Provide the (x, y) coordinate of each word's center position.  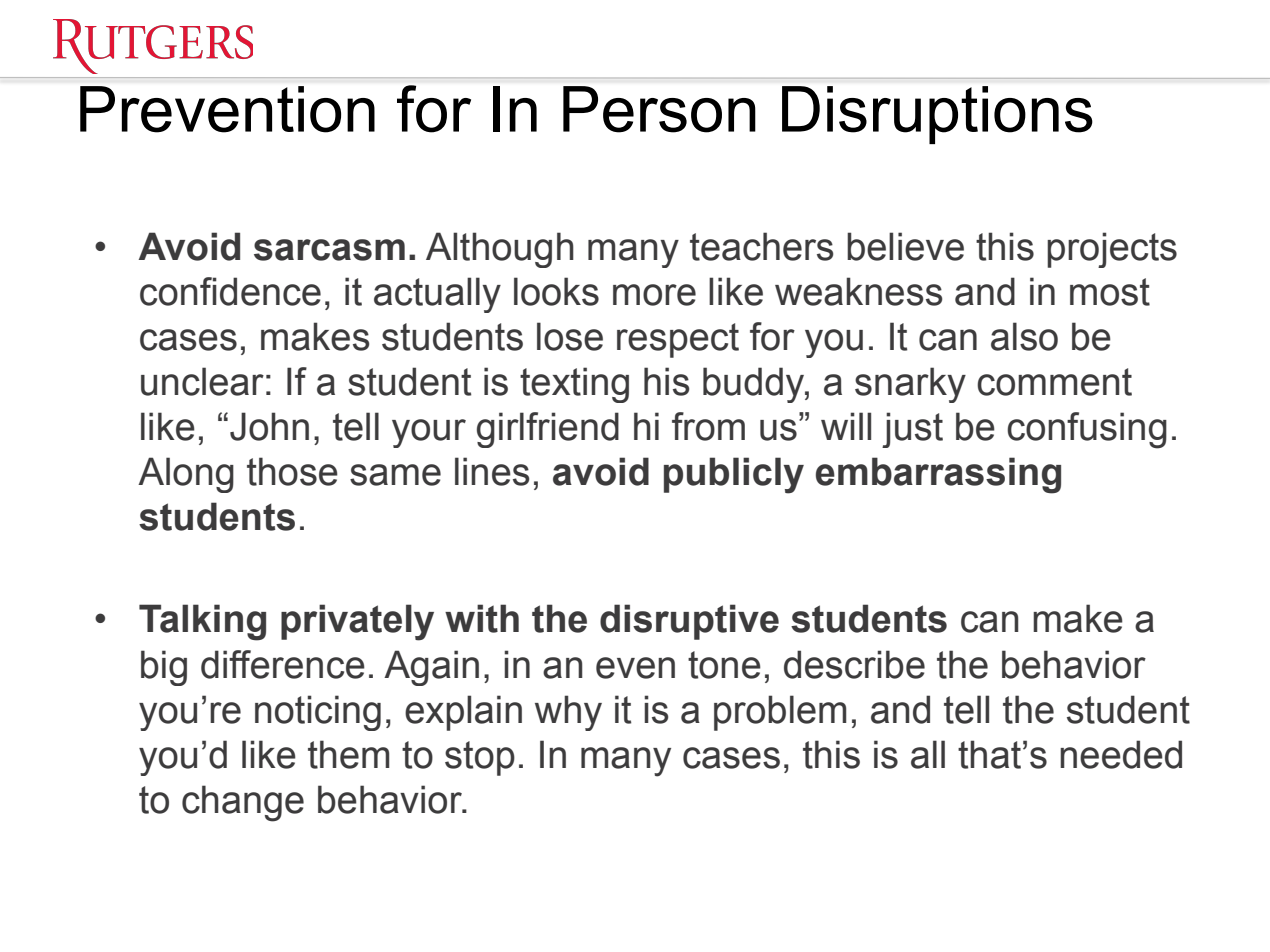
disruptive (689, 622)
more (654, 295)
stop (480, 758)
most (1110, 292)
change (243, 803)
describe (854, 664)
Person (659, 109)
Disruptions (937, 115)
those (292, 471)
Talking (202, 622)
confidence (230, 291)
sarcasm (329, 250)
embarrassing (938, 475)
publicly (734, 475)
